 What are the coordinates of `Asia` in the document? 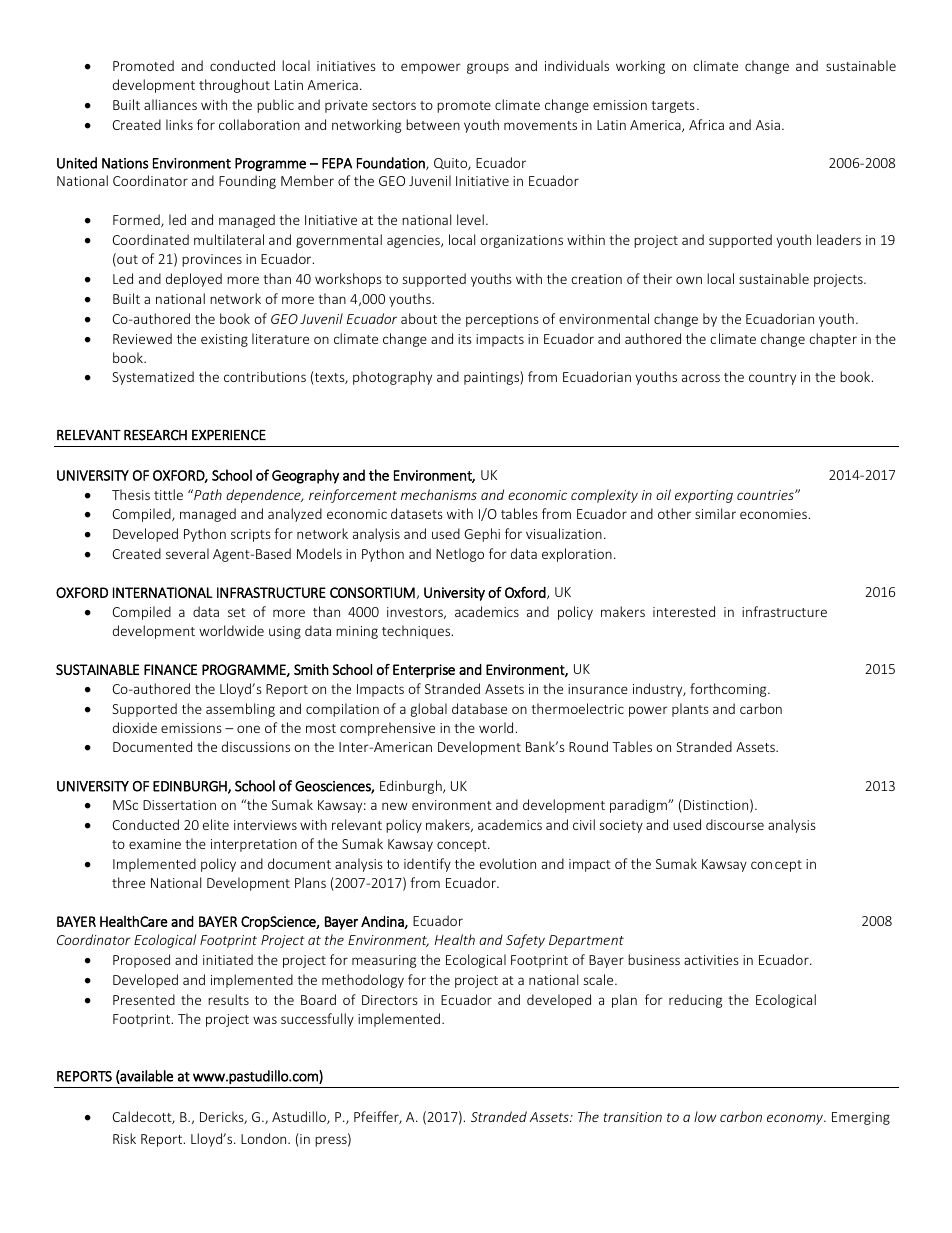 It's located at (768, 125).
